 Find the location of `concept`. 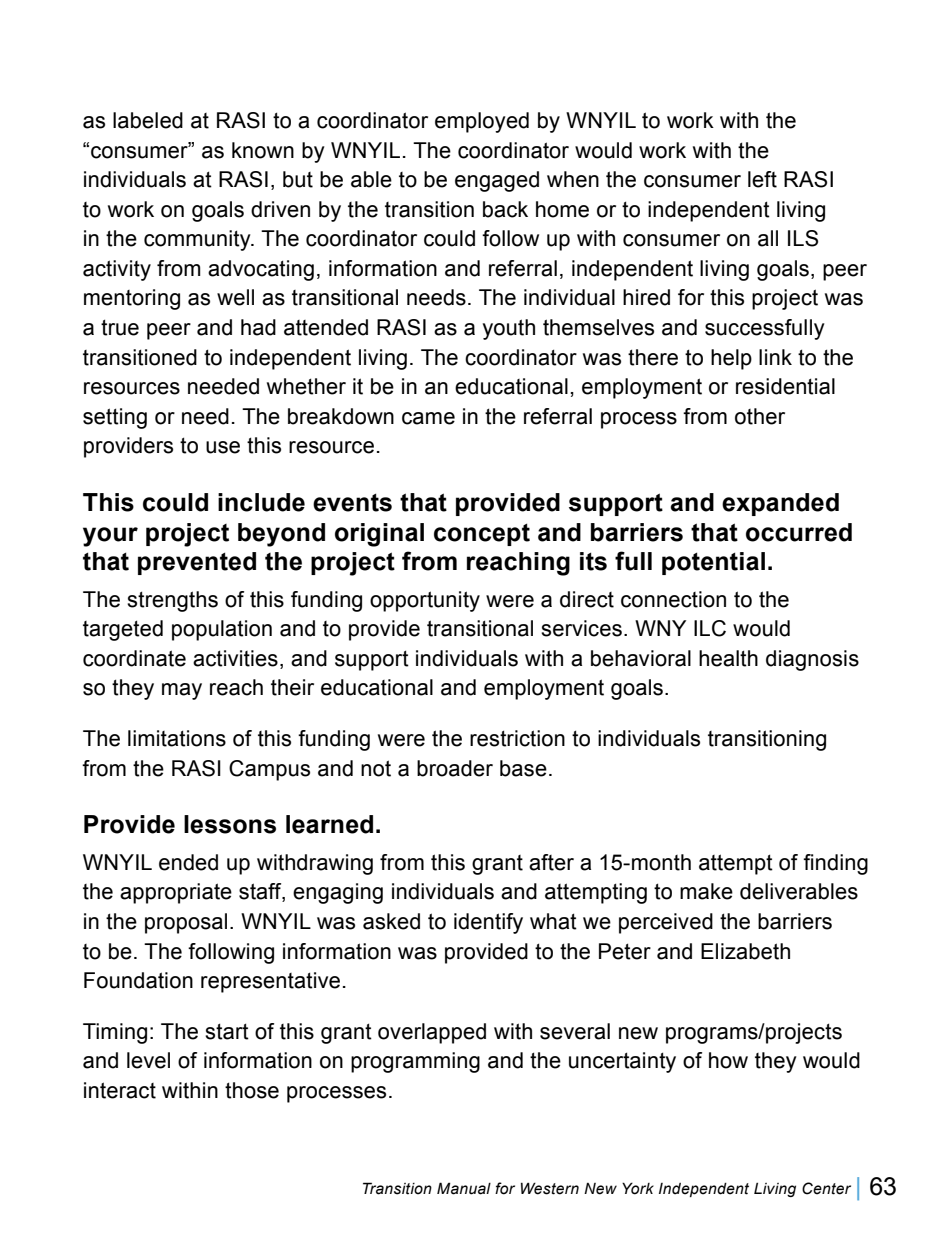

concept is located at coordinates (482, 535).
